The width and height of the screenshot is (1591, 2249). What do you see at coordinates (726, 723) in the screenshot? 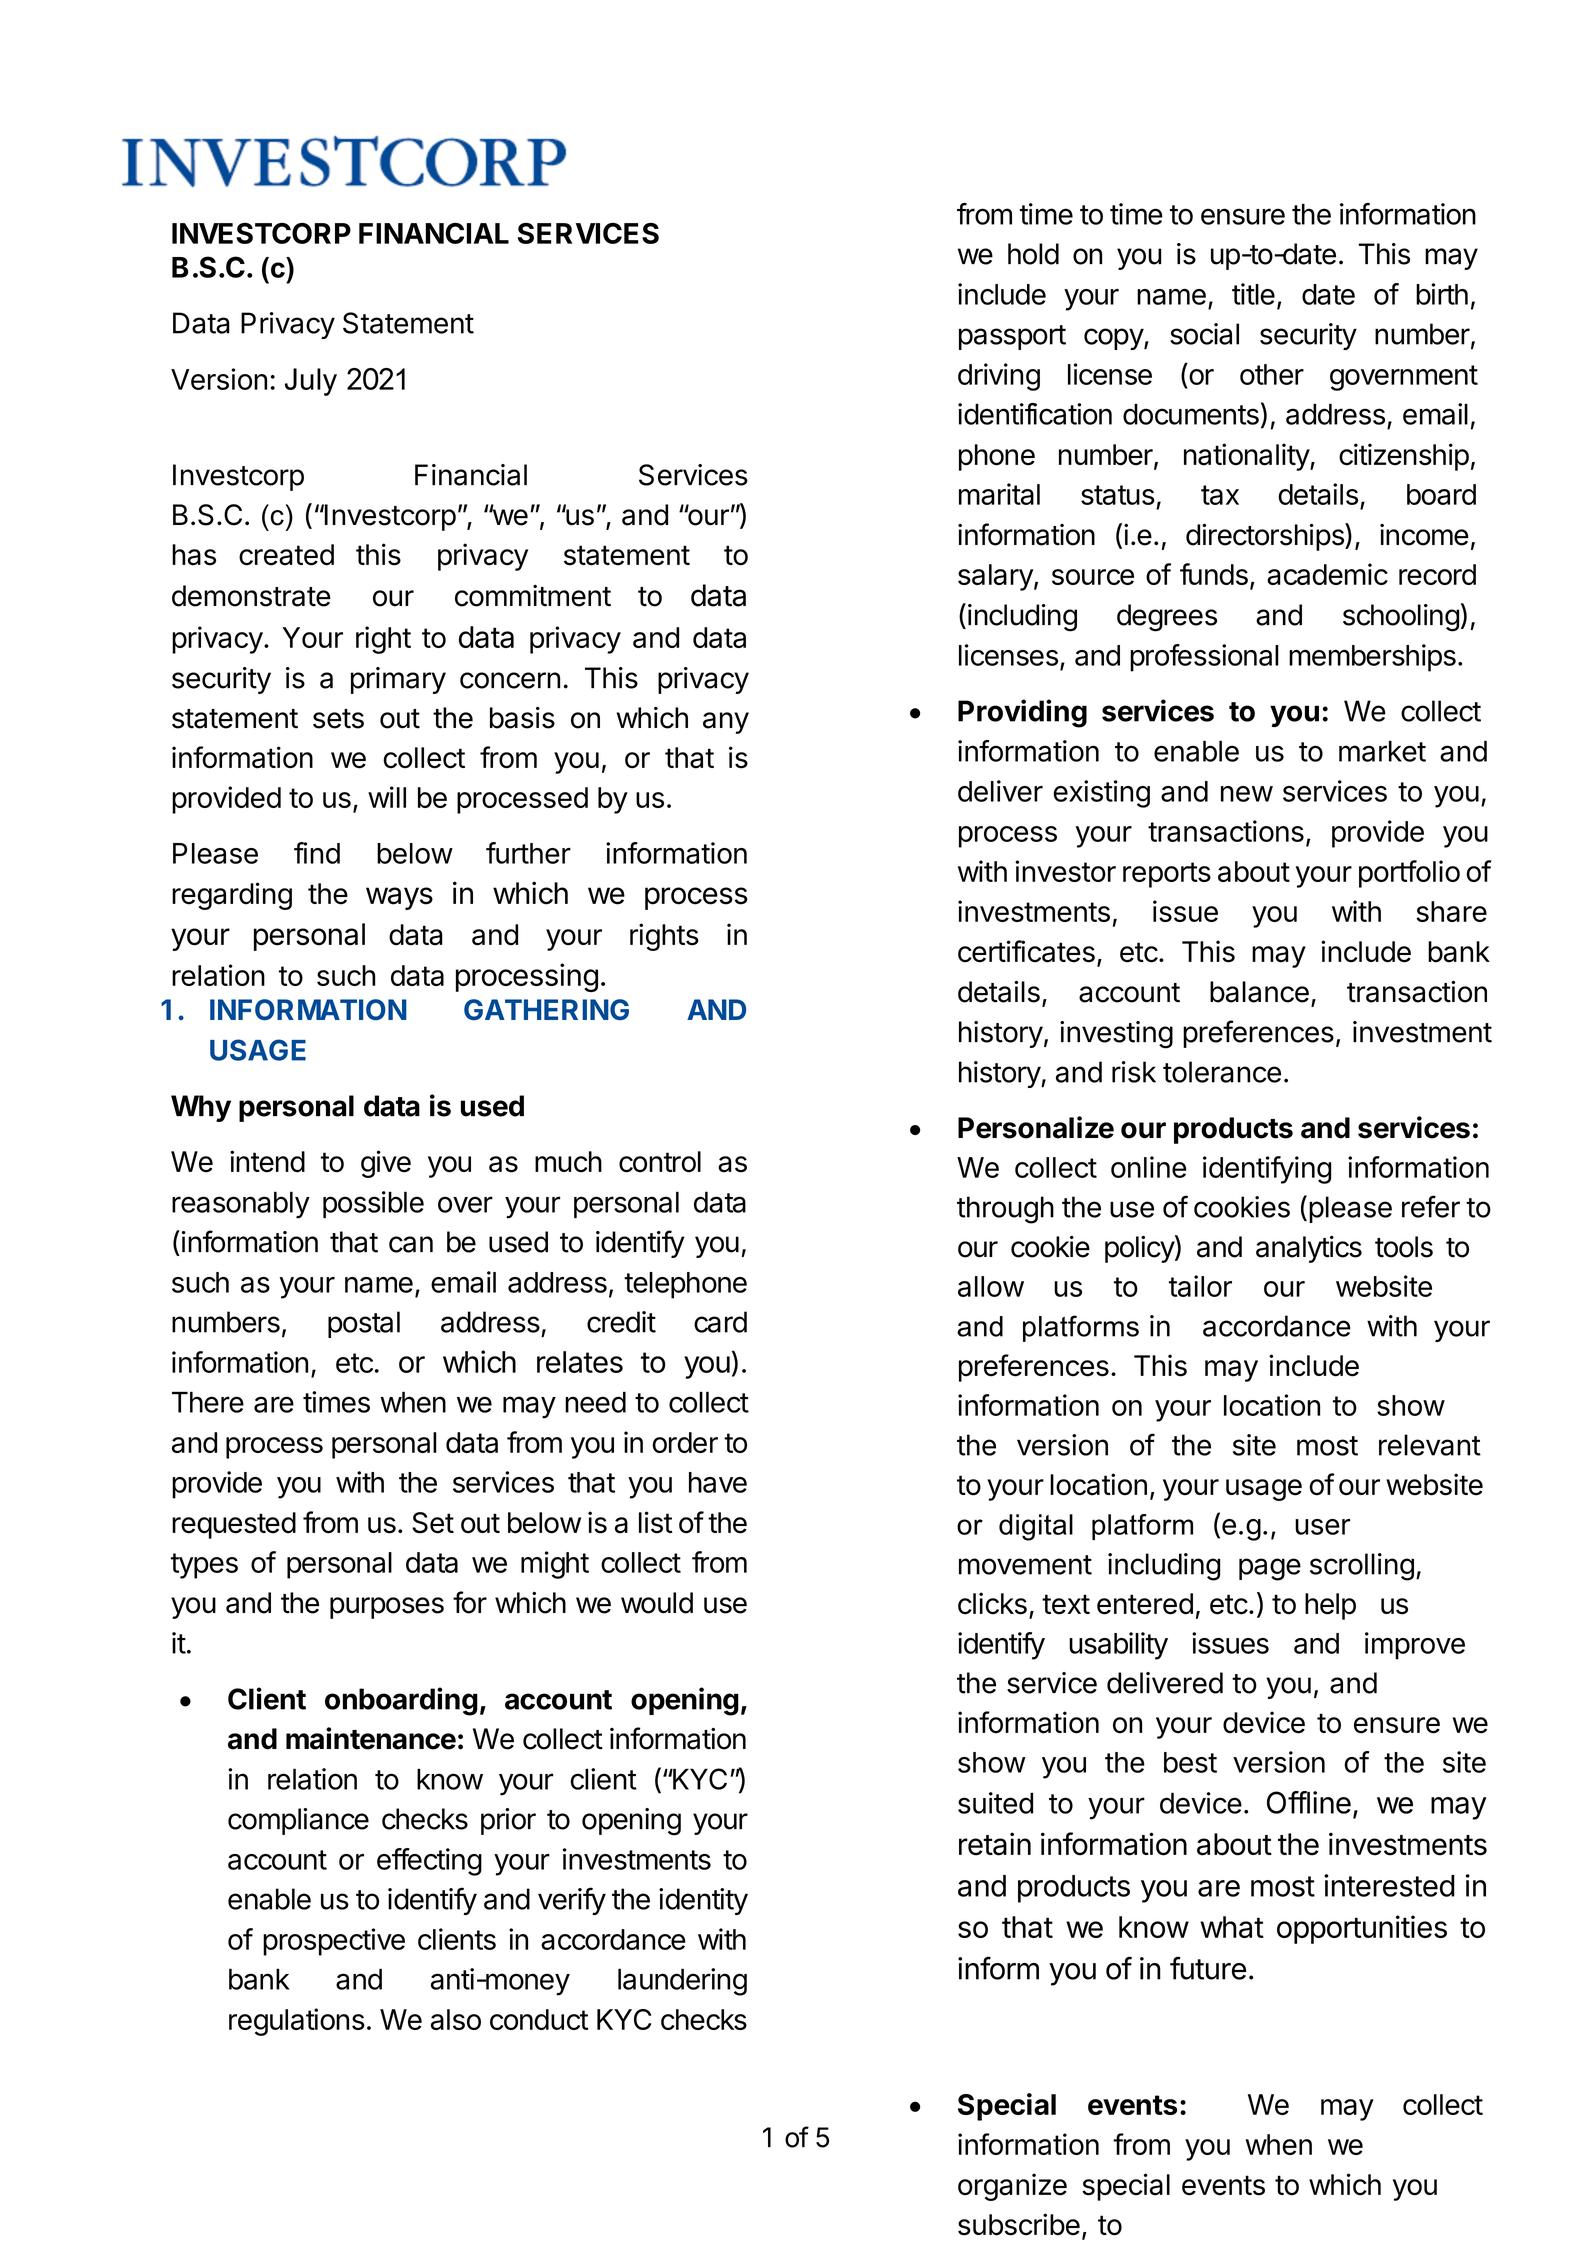
I see `any` at bounding box center [726, 723].
